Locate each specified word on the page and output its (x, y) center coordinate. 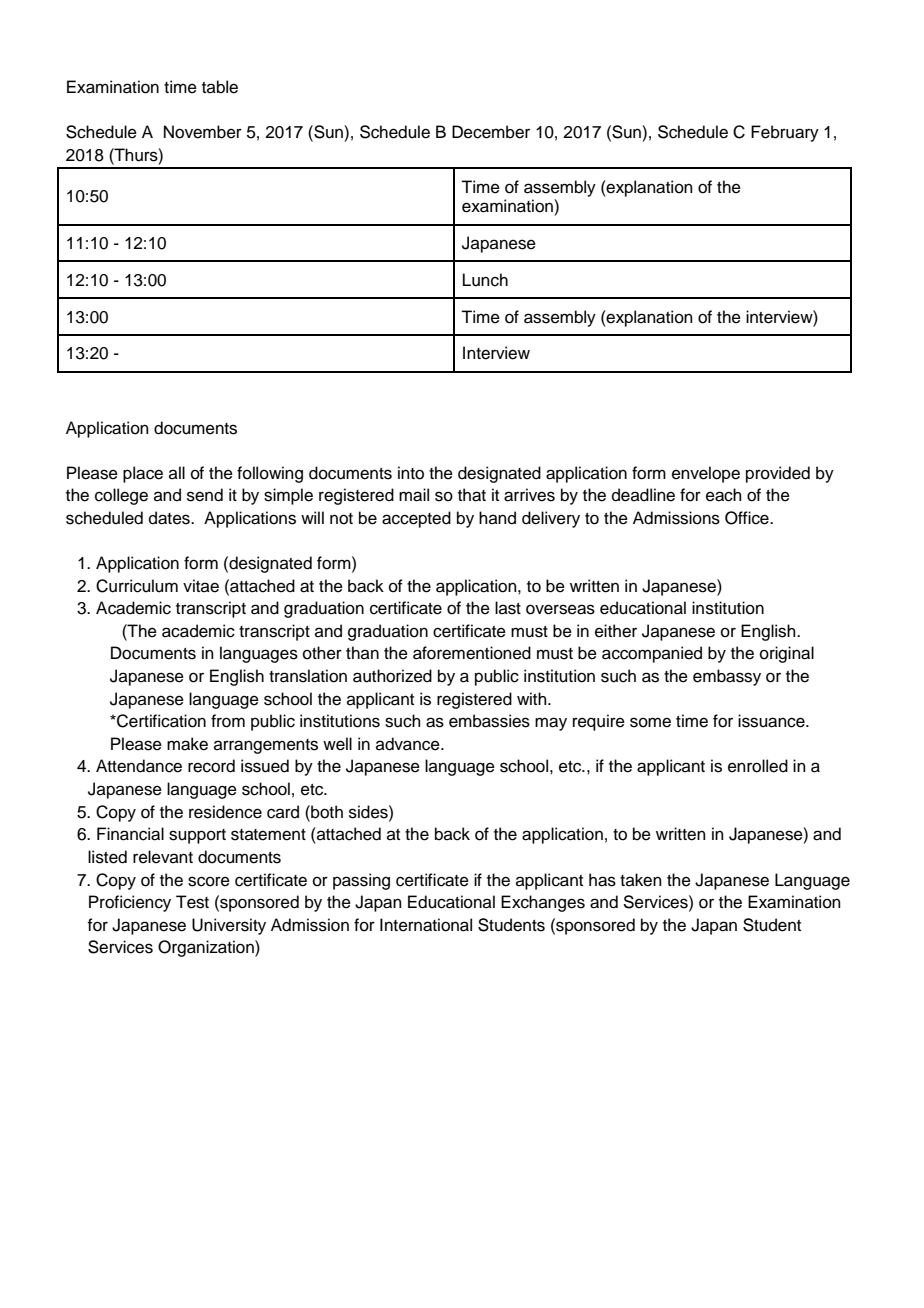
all (177, 472)
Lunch (485, 280)
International (426, 925)
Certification (160, 721)
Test (192, 902)
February (785, 133)
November (203, 132)
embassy (727, 677)
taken (641, 880)
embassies (489, 721)
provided (778, 474)
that (472, 495)
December (491, 132)
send (205, 495)
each (724, 495)
